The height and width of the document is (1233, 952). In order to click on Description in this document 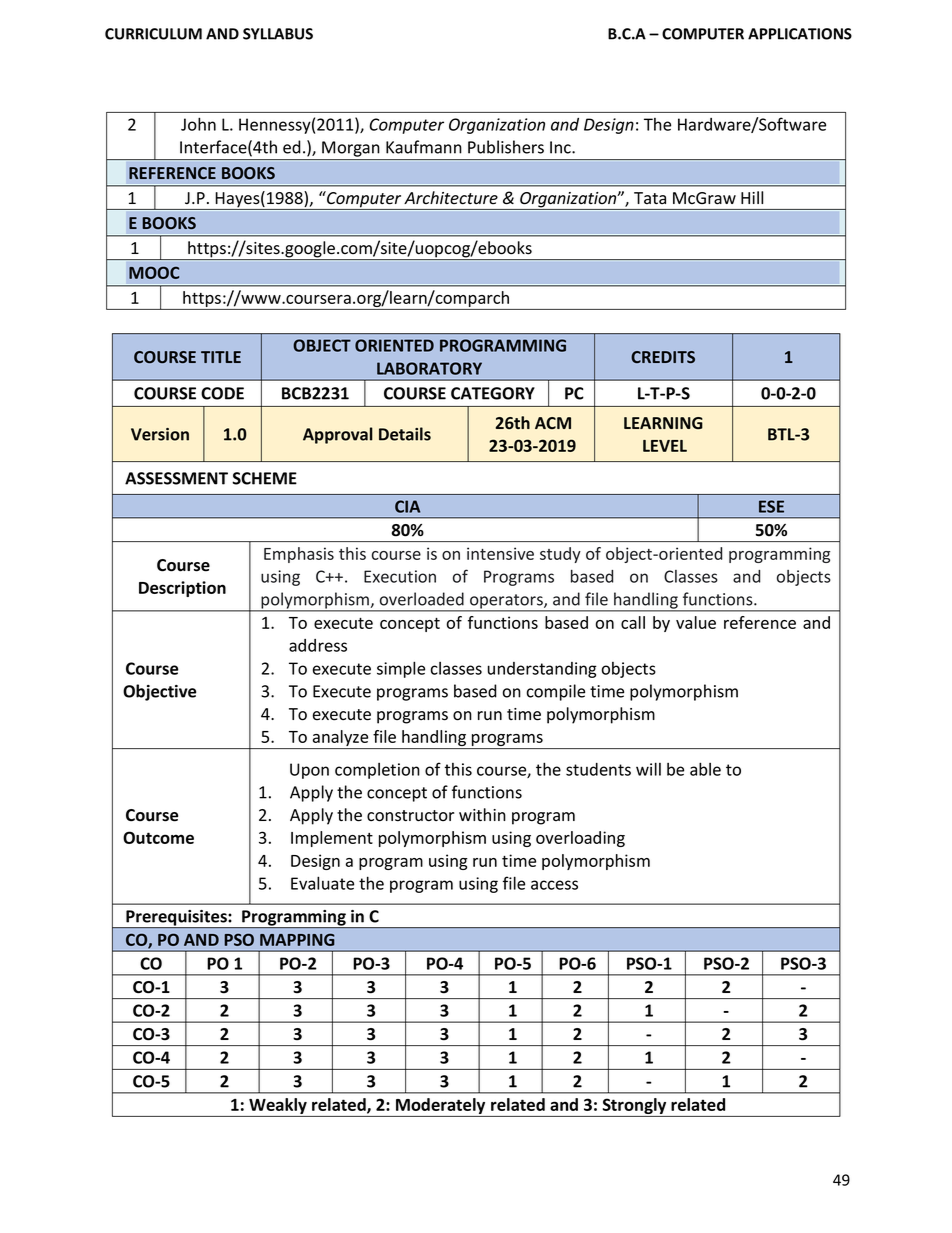, I will do `click(182, 589)`.
